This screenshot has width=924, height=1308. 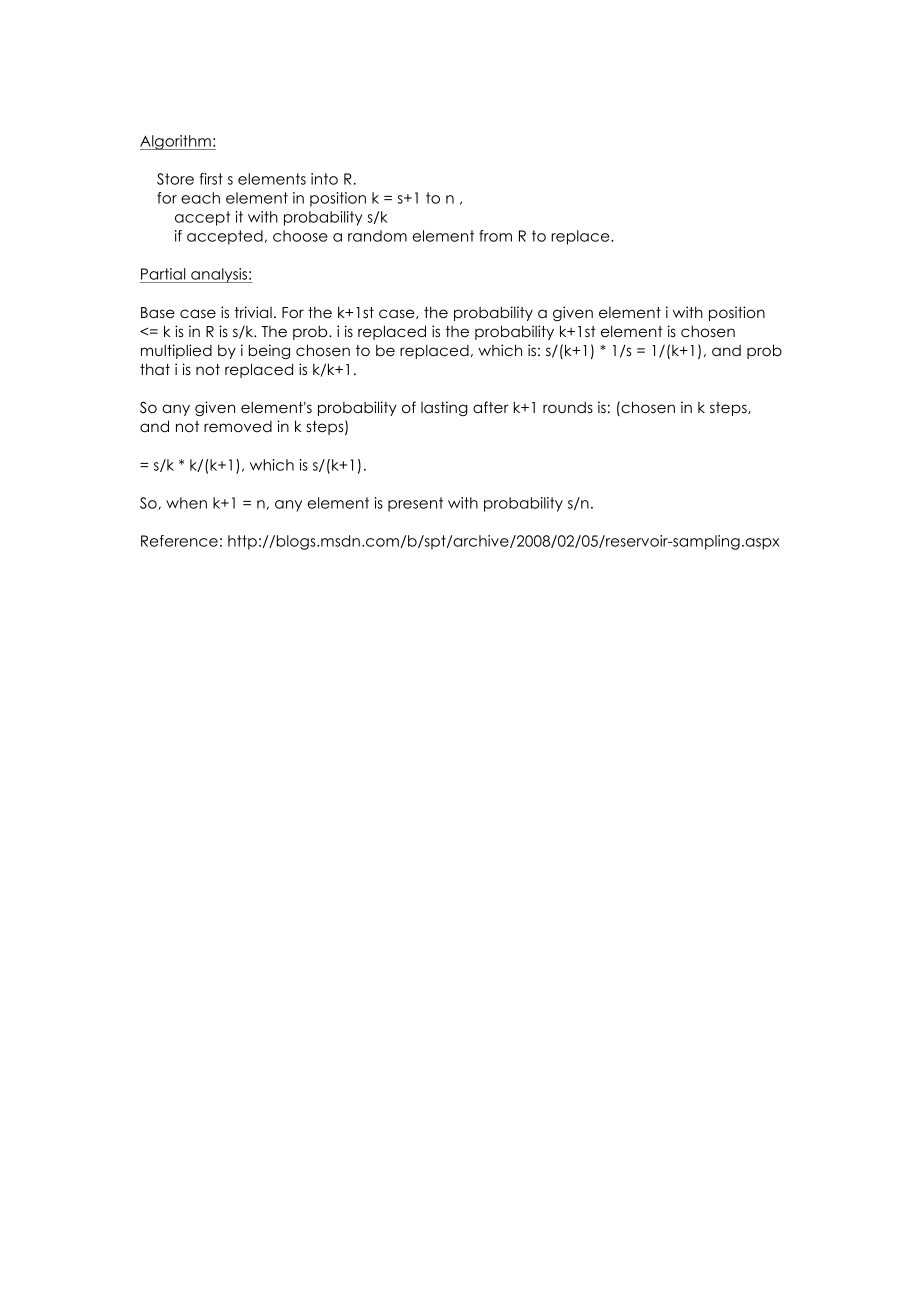 What do you see at coordinates (490, 407) in the screenshot?
I see `after` at bounding box center [490, 407].
